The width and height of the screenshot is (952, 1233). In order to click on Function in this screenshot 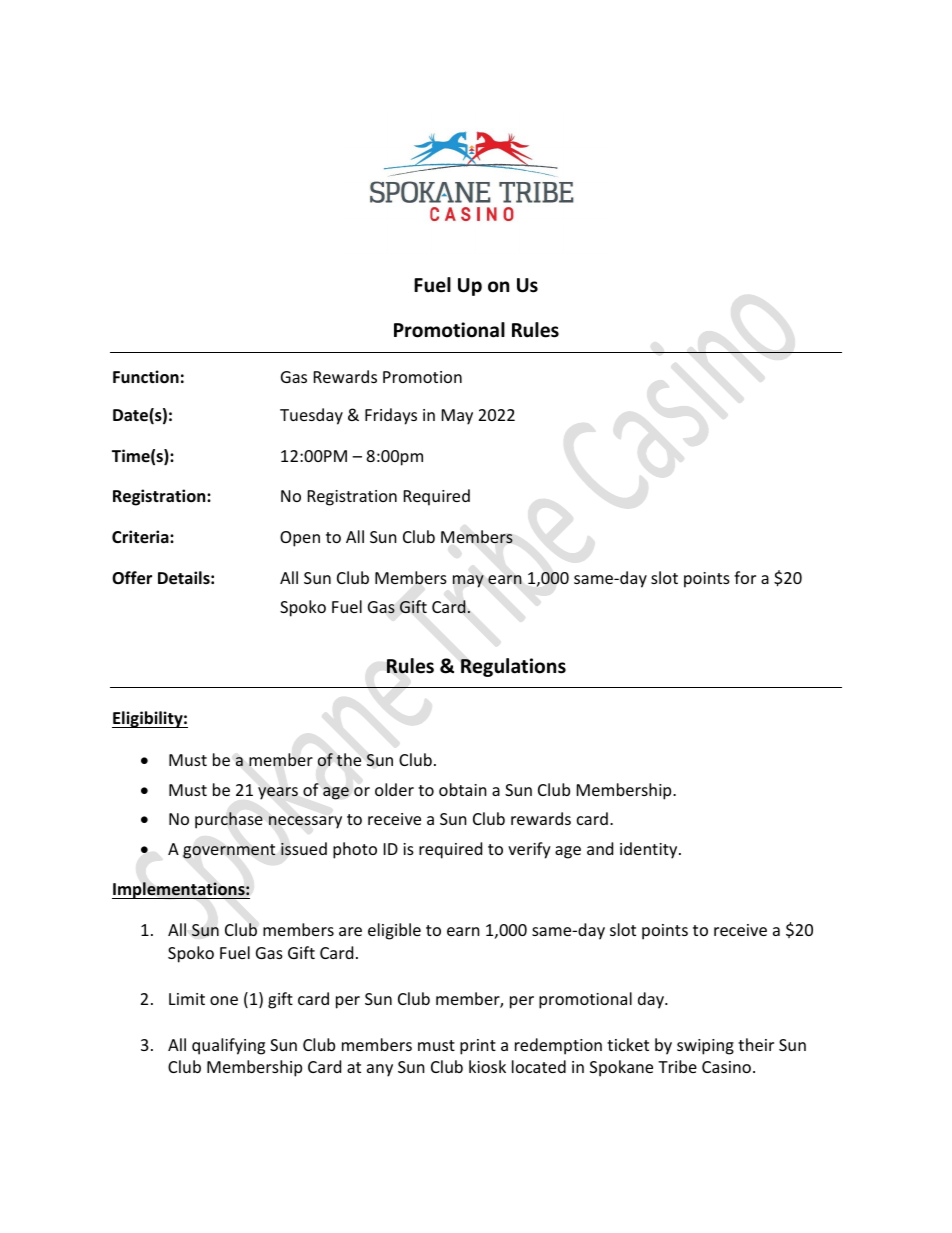, I will do `click(146, 377)`.
